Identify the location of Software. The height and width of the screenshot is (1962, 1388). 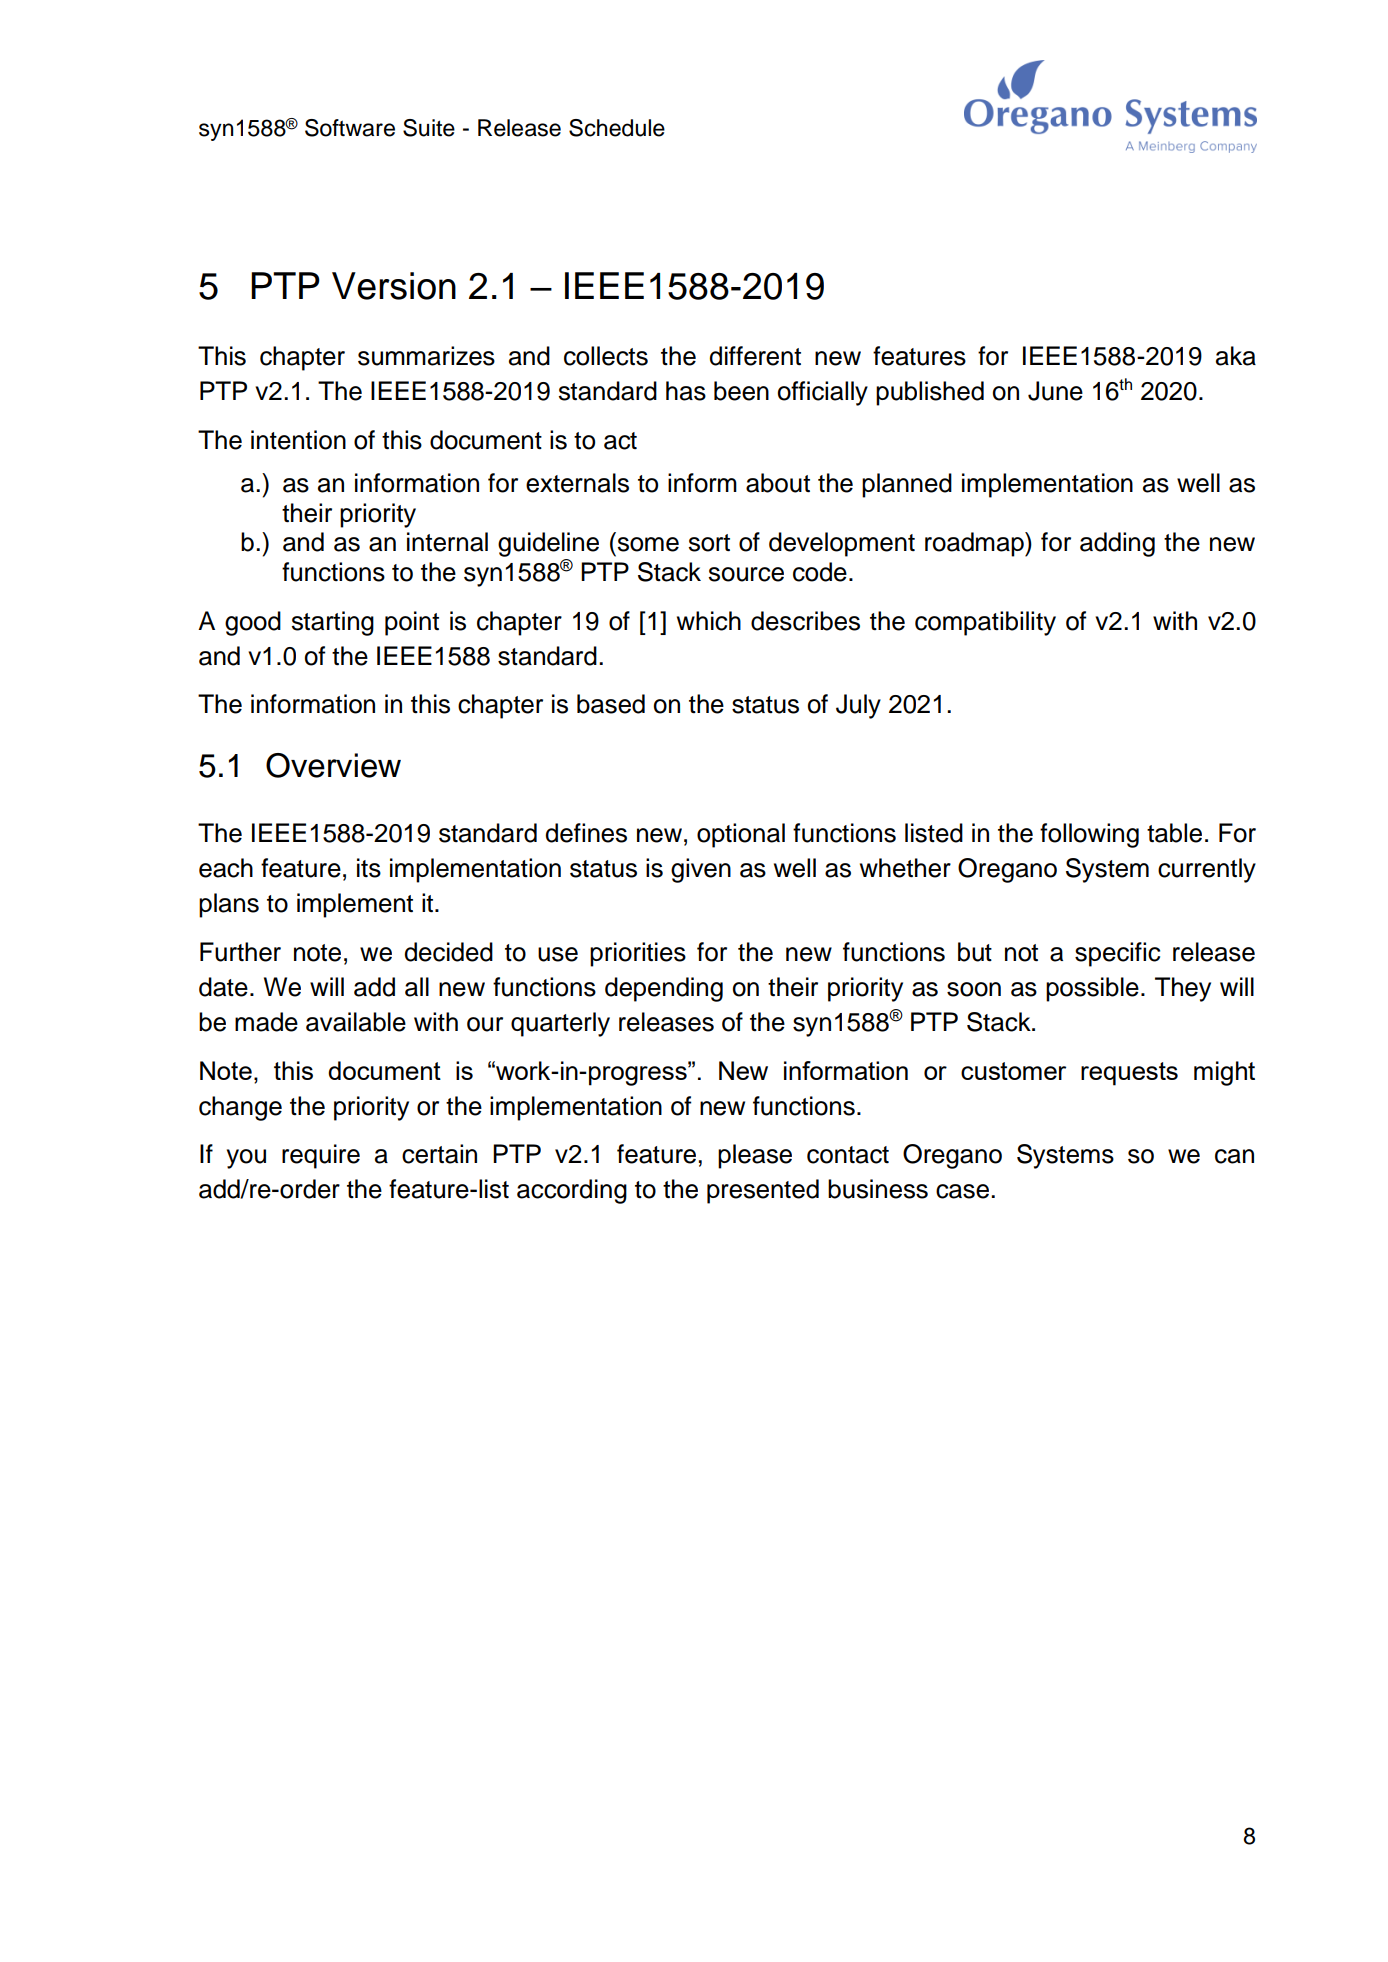
(350, 128).
